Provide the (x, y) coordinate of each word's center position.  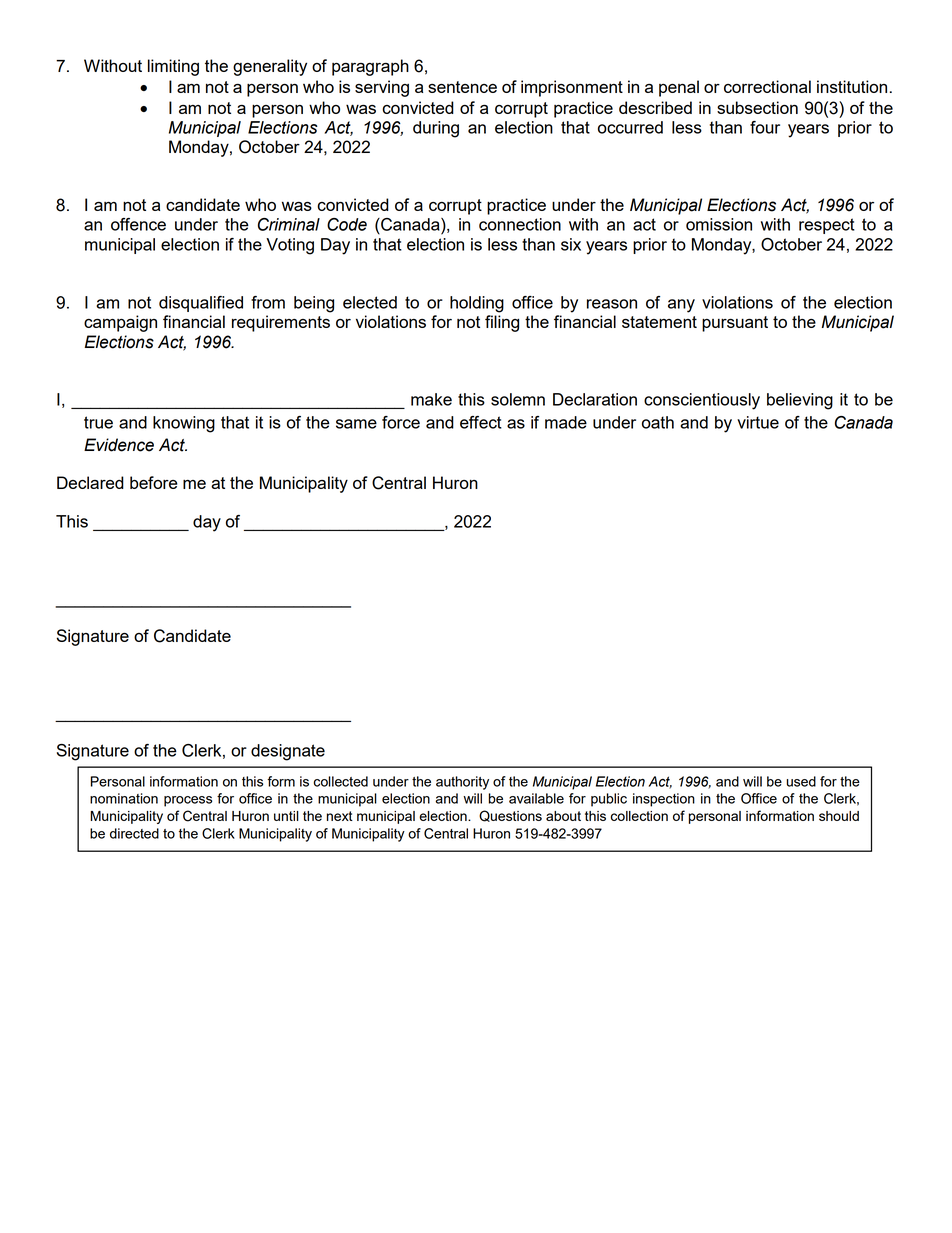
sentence (462, 87)
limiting (173, 67)
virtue (758, 422)
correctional (767, 86)
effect (481, 422)
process (188, 801)
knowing (184, 424)
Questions (510, 816)
